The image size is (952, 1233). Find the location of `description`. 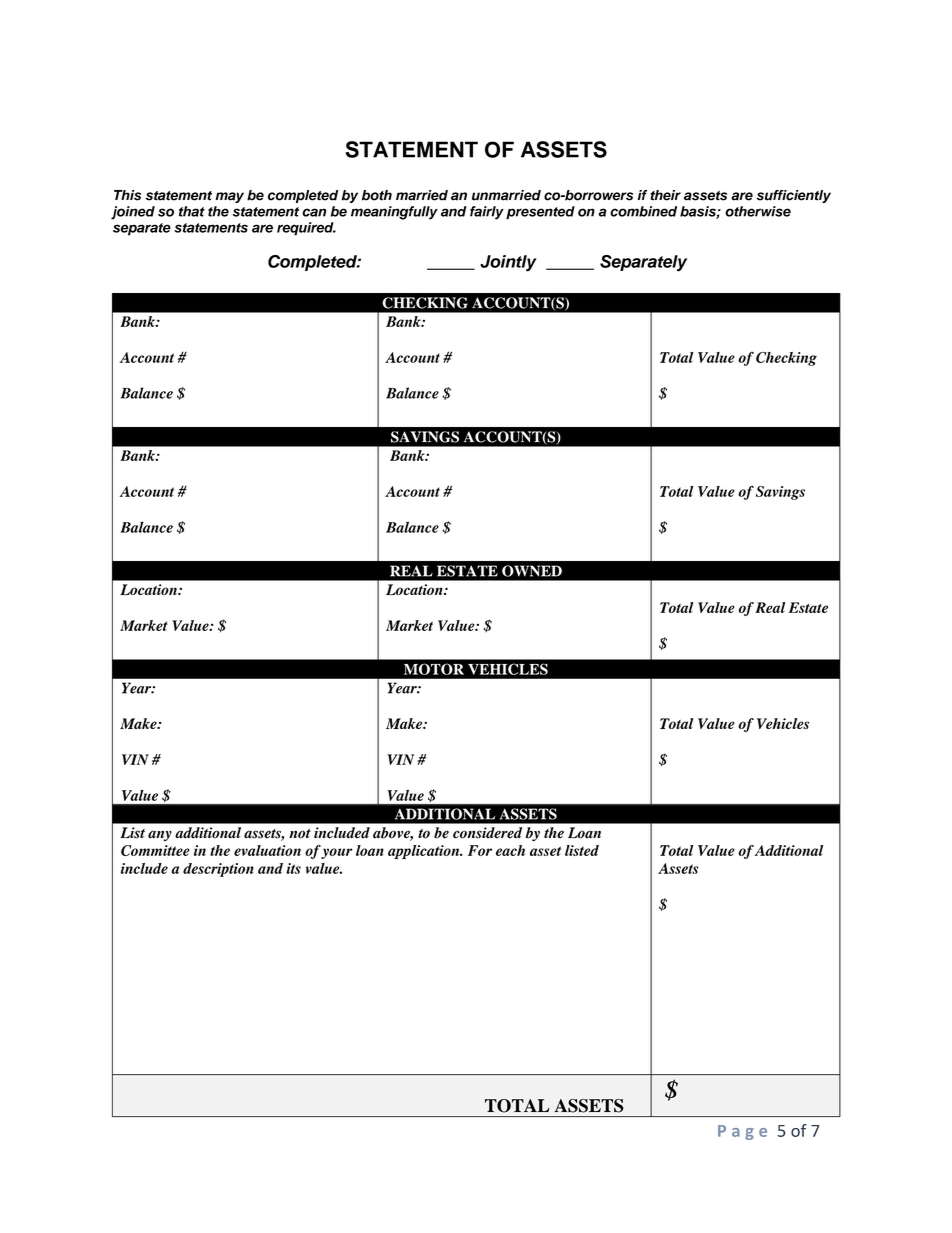

description is located at coordinates (218, 870).
